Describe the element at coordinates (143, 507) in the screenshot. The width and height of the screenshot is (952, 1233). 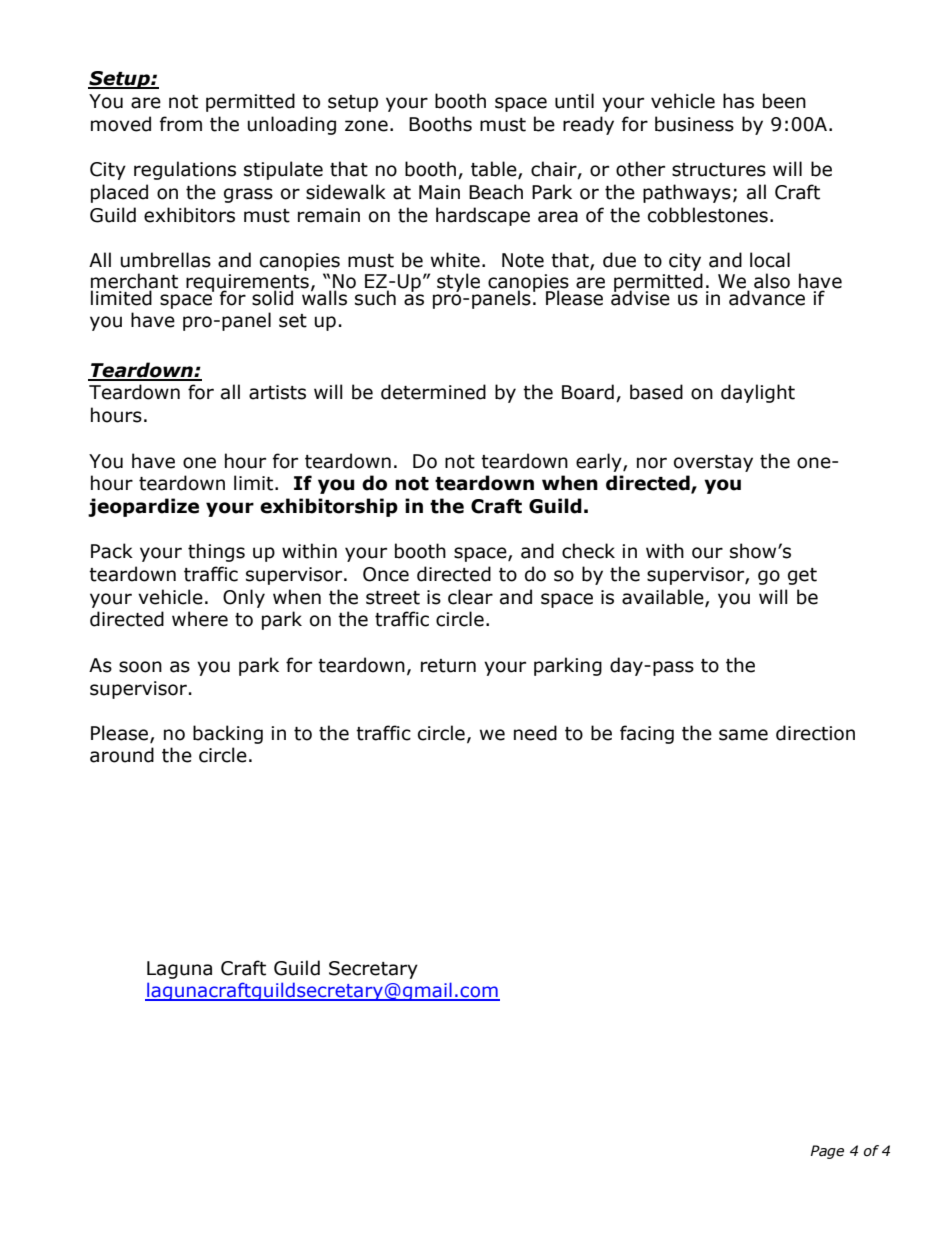
I see `jeopardize` at that location.
